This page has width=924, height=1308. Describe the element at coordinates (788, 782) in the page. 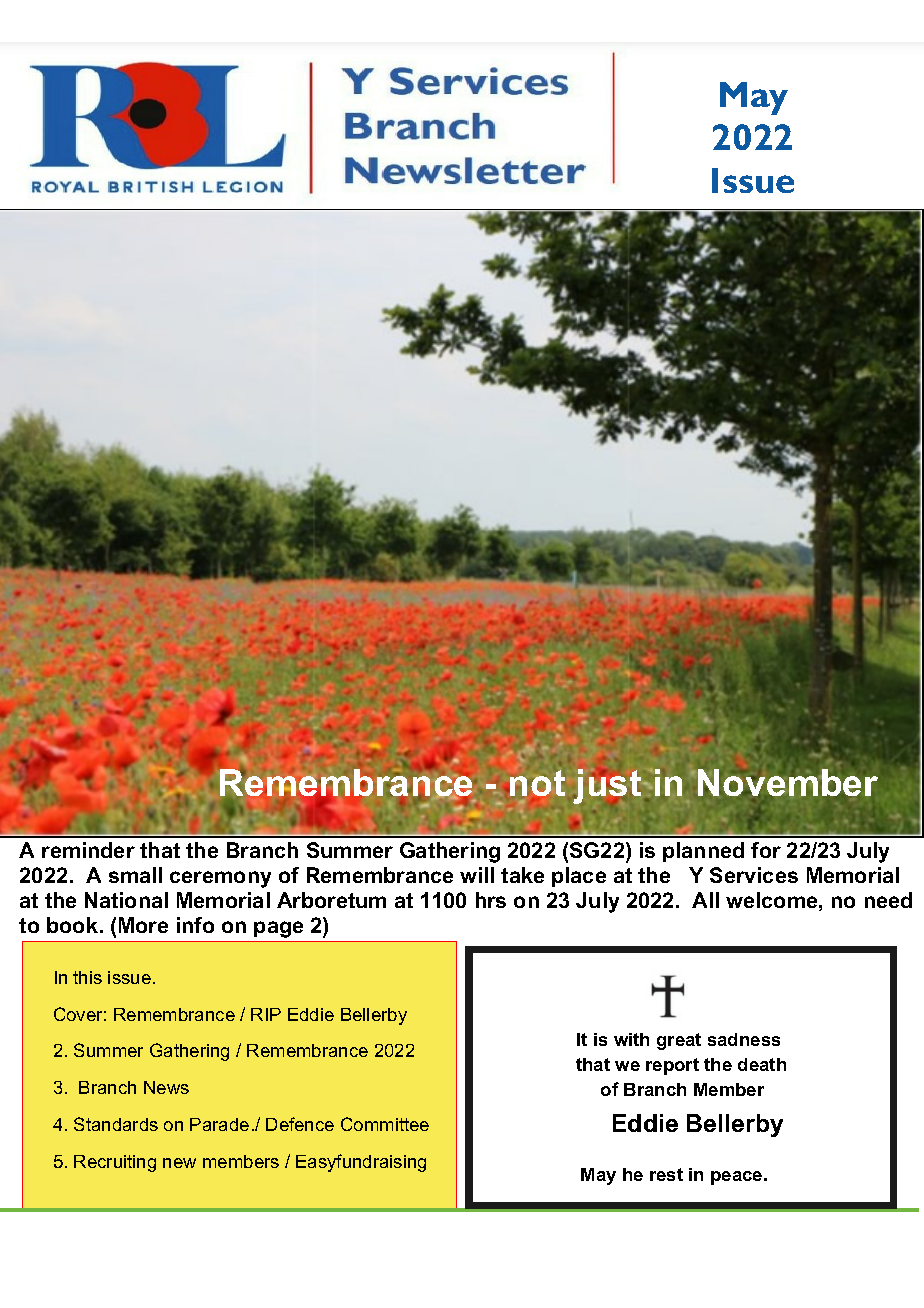

I see `November` at that location.
